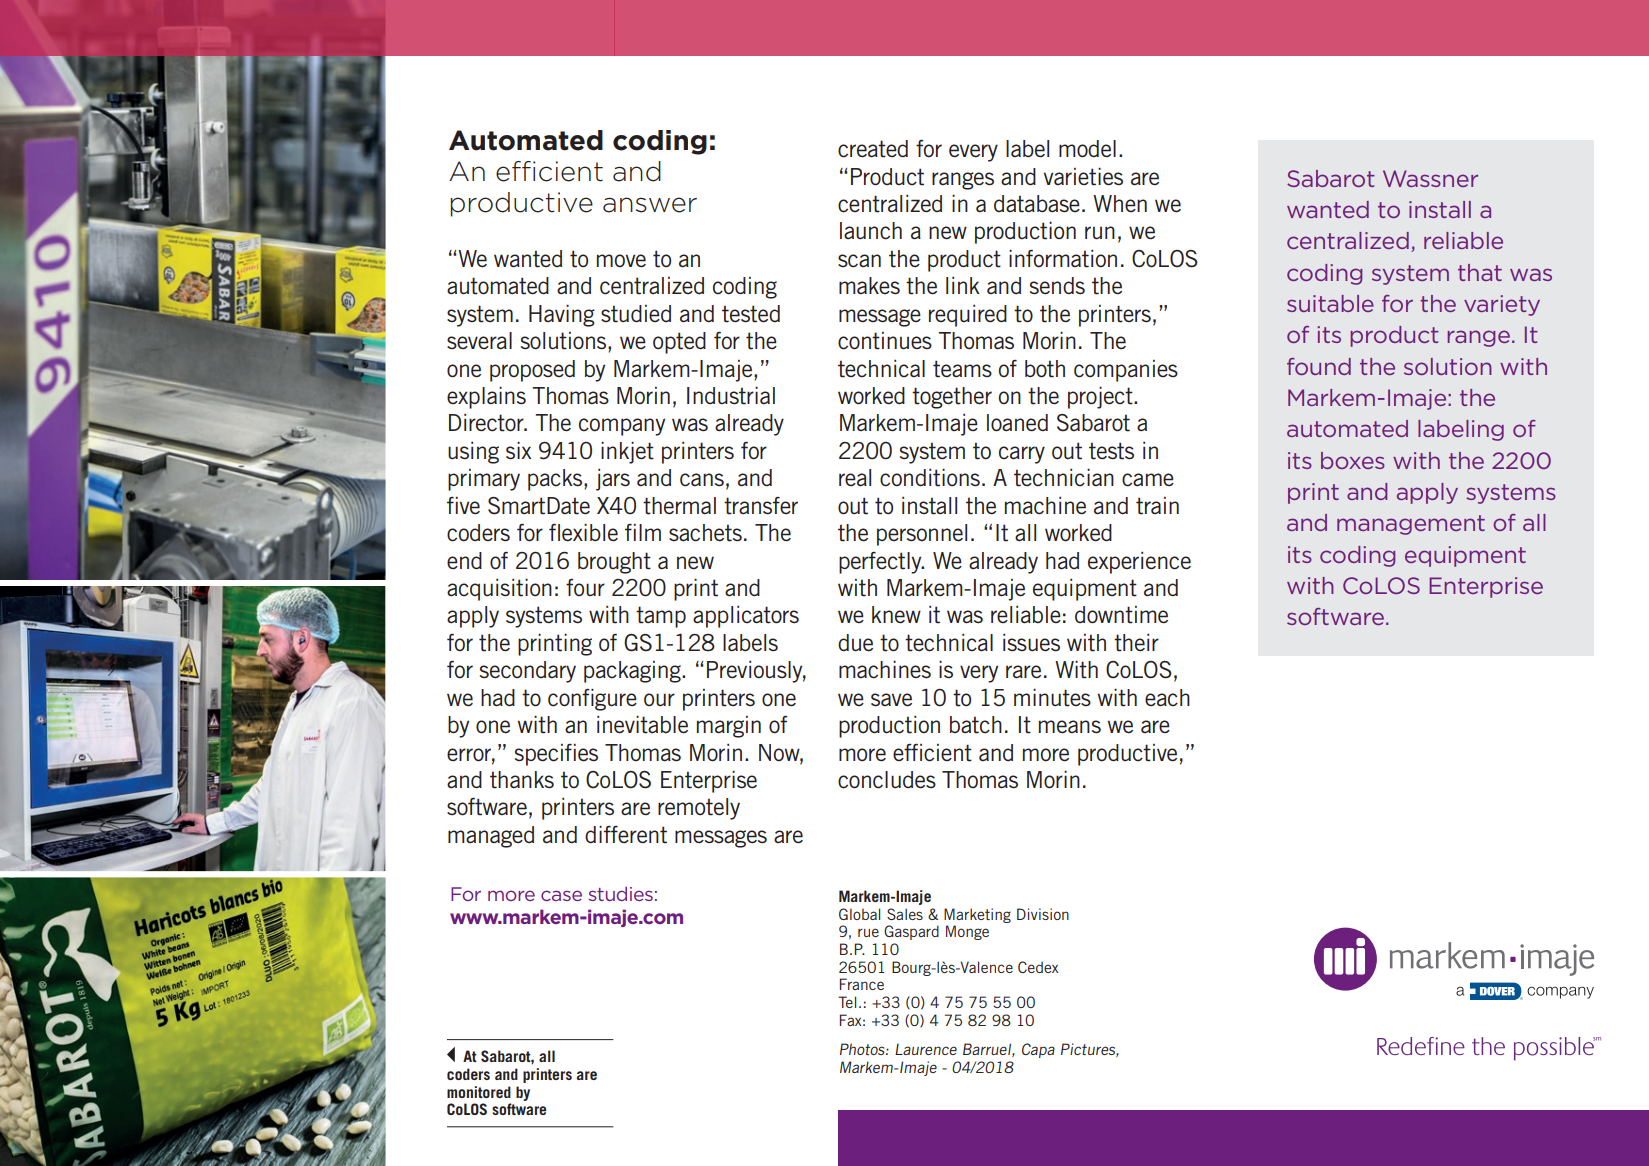  I want to click on database, so click(1037, 204).
